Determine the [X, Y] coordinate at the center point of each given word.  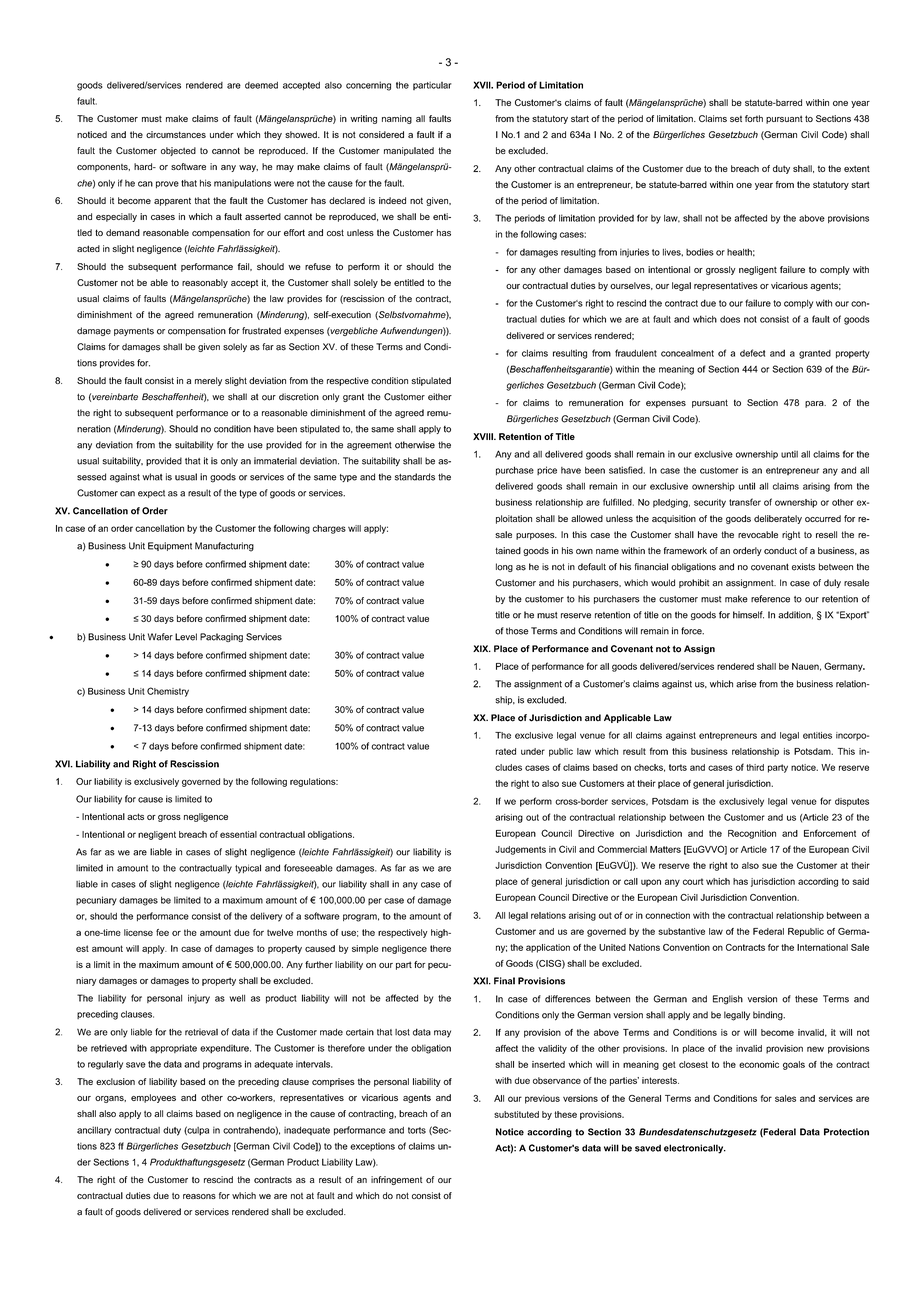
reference [770, 599]
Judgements [520, 850]
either [440, 397]
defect [752, 353]
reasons [199, 1196]
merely [208, 381]
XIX [482, 648]
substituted [516, 1114]
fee [162, 932]
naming [397, 119]
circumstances [176, 134]
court [693, 881]
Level [186, 637]
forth [754, 118]
